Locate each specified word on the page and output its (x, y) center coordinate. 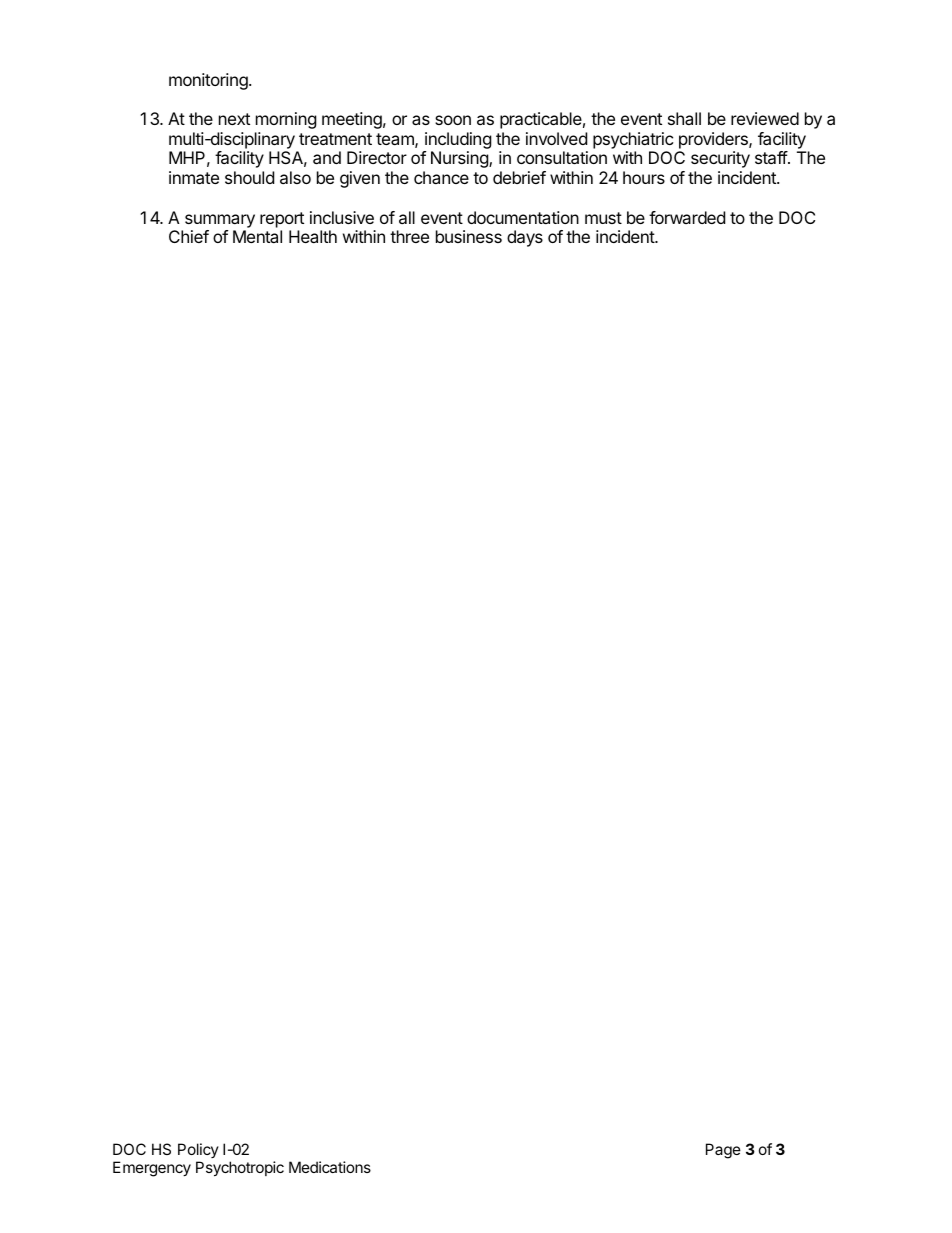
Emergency (152, 1169)
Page (723, 1151)
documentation (523, 217)
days (525, 238)
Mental (257, 236)
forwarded (687, 217)
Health (313, 236)
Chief (189, 236)
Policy (198, 1152)
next (234, 119)
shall (684, 118)
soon (453, 120)
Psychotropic (240, 1168)
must (603, 218)
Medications (330, 1167)
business (469, 236)
